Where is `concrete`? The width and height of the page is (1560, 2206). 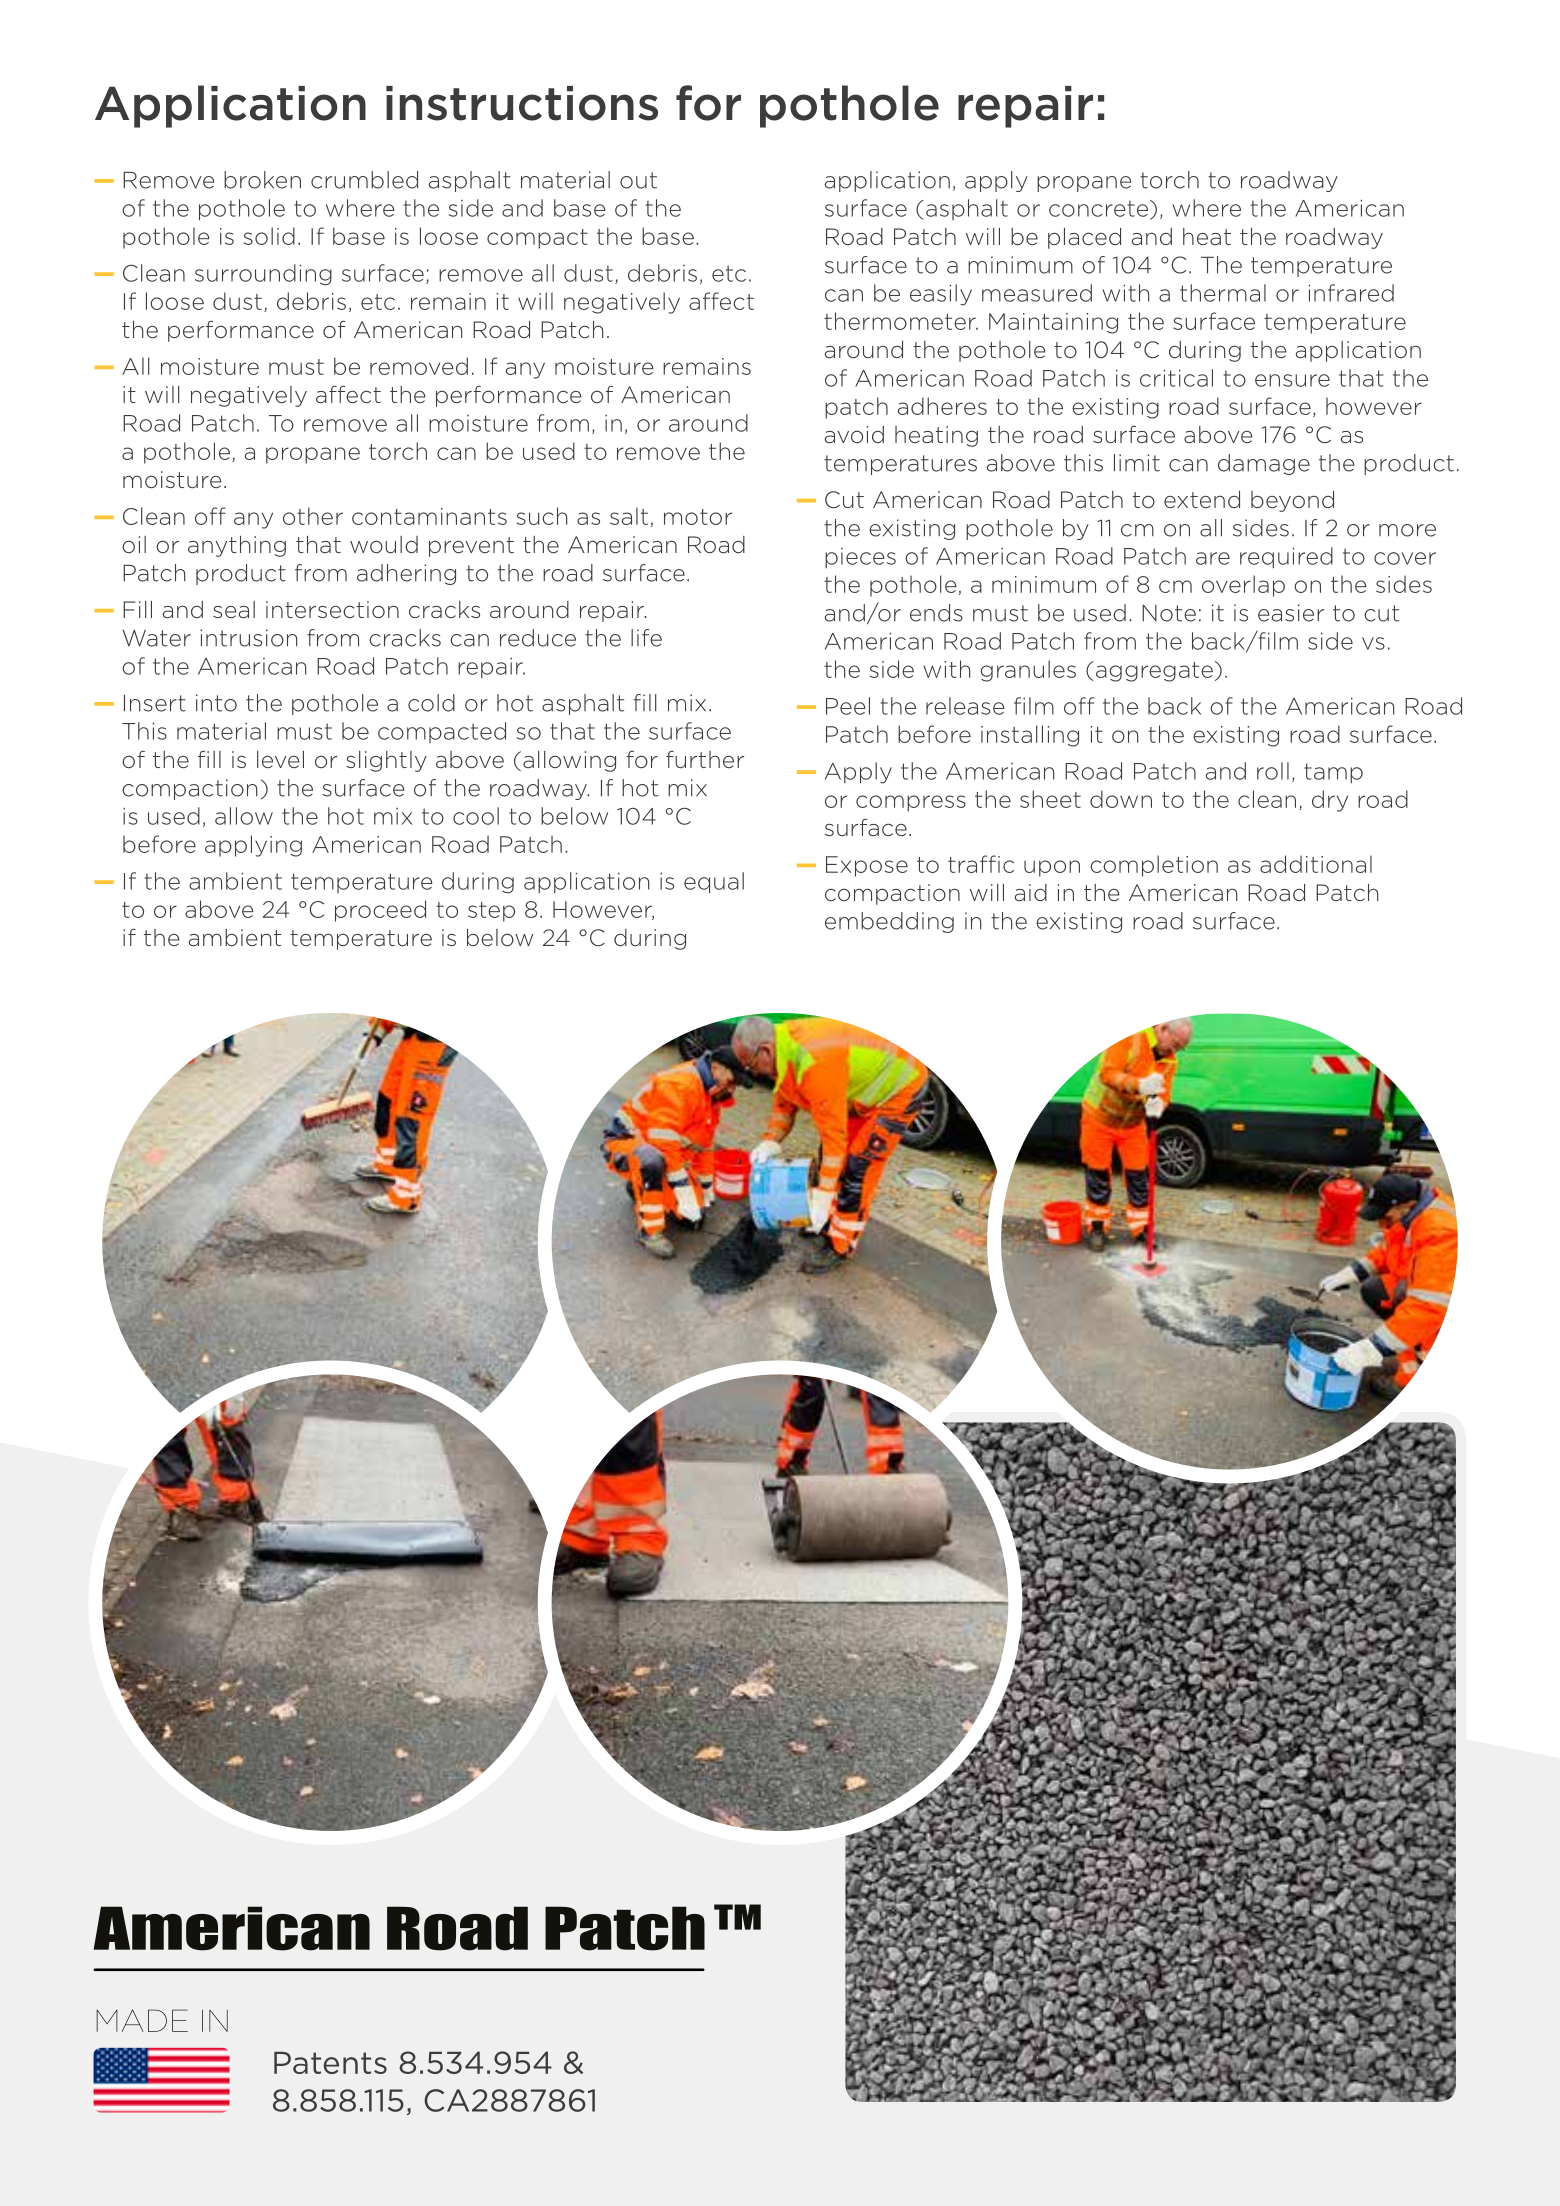 concrete is located at coordinates (1100, 209).
